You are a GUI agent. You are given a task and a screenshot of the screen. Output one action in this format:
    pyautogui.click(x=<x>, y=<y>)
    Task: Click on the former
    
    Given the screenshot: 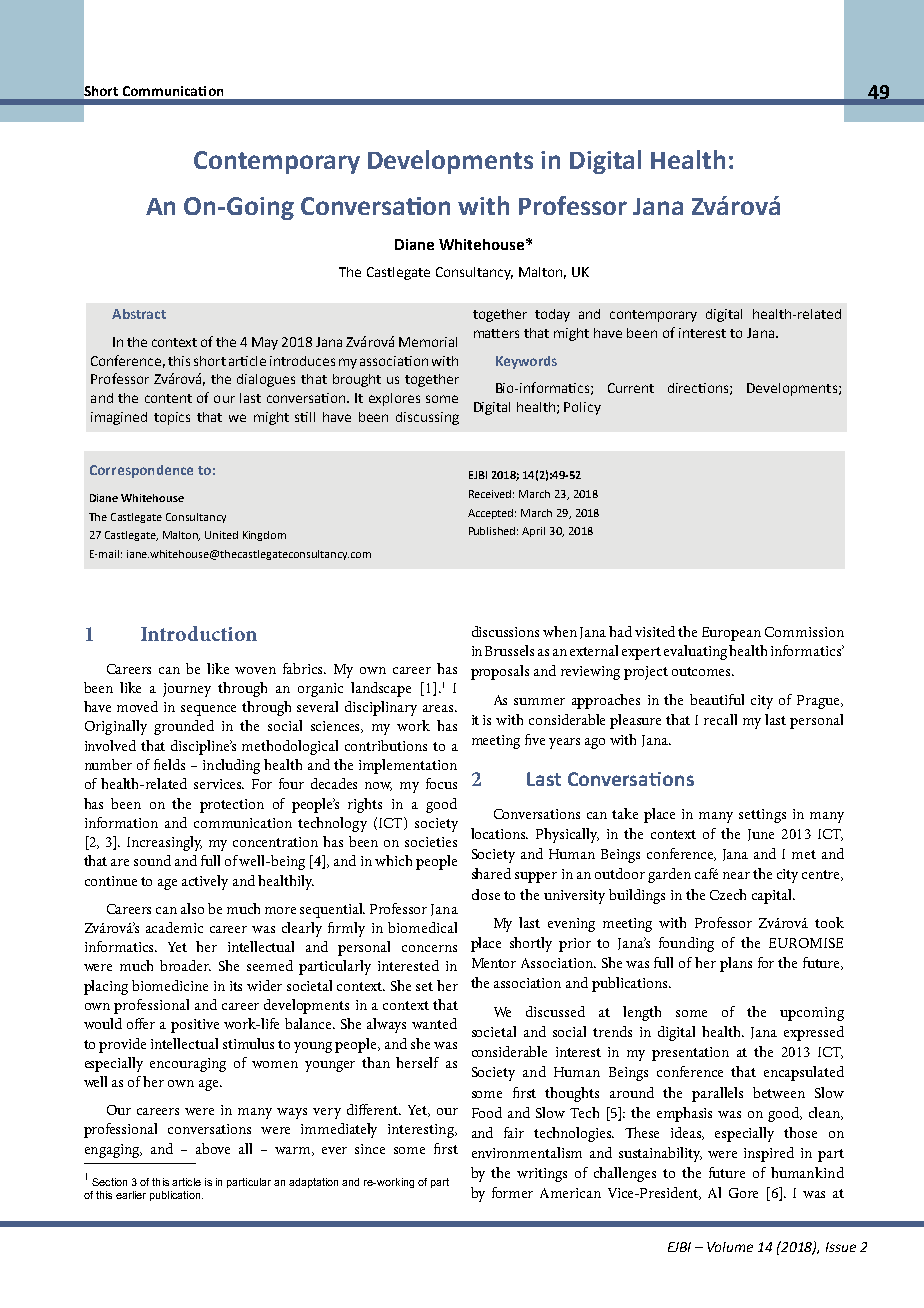 What is the action you would take?
    pyautogui.click(x=512, y=1192)
